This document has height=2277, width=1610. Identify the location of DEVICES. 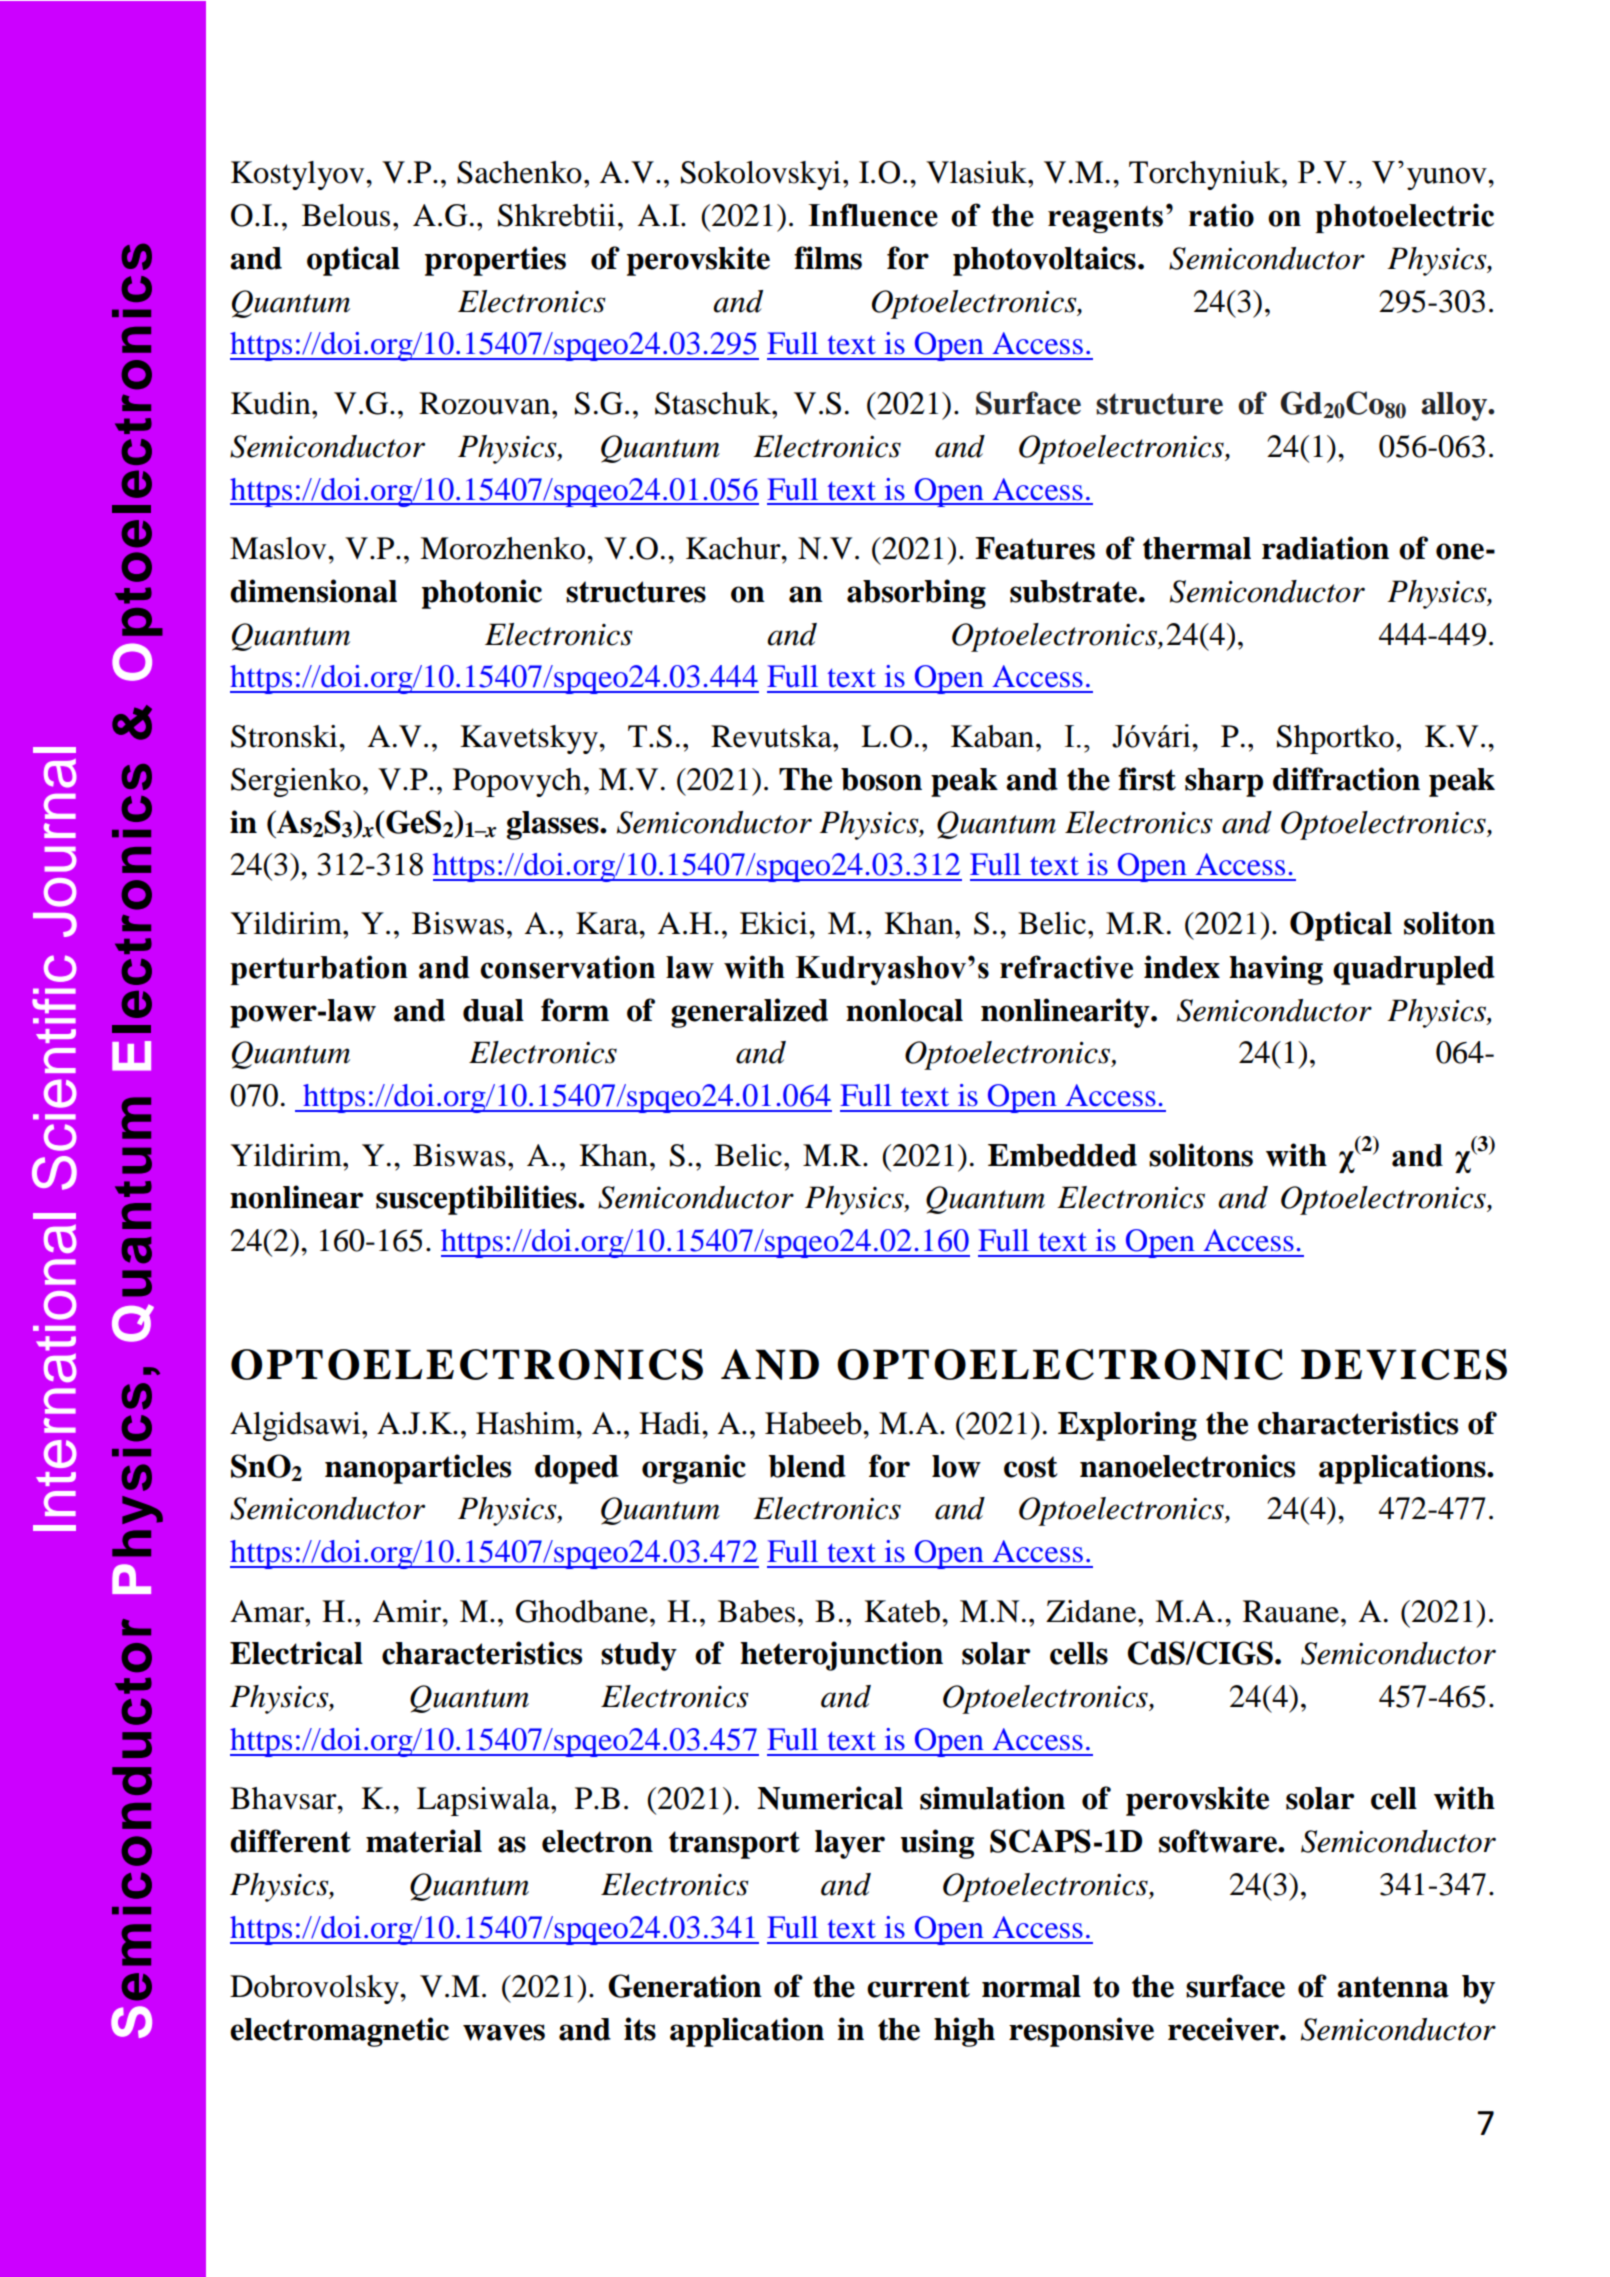
(1404, 1364).
